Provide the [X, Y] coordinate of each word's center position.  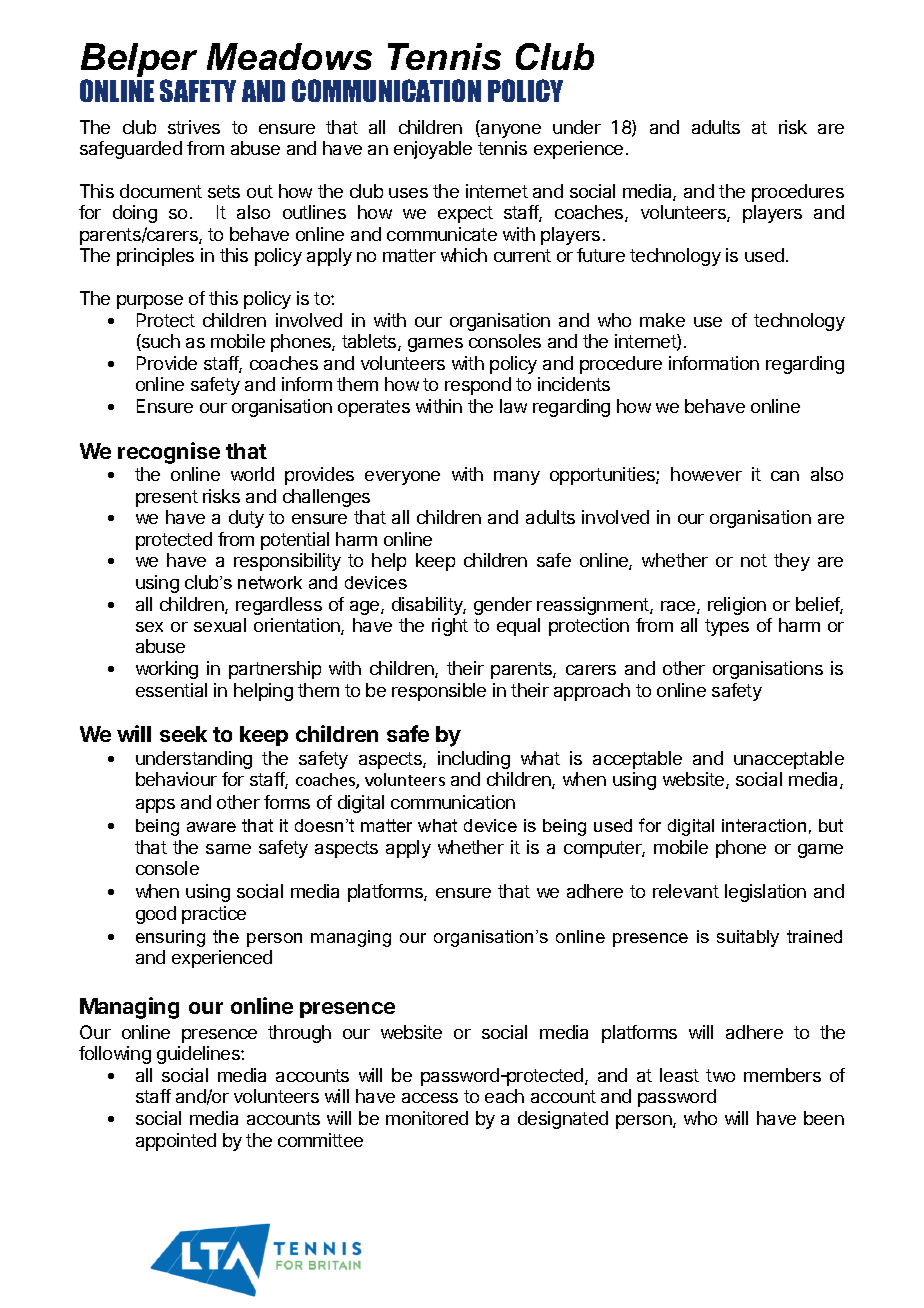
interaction [764, 825]
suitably [748, 938]
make [662, 320]
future [601, 255]
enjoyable [433, 150]
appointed [176, 1142]
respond [478, 386]
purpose [150, 302]
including [474, 760]
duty [246, 519]
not [754, 560]
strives [194, 127]
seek [183, 734]
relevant [686, 891]
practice [214, 915]
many [517, 478]
